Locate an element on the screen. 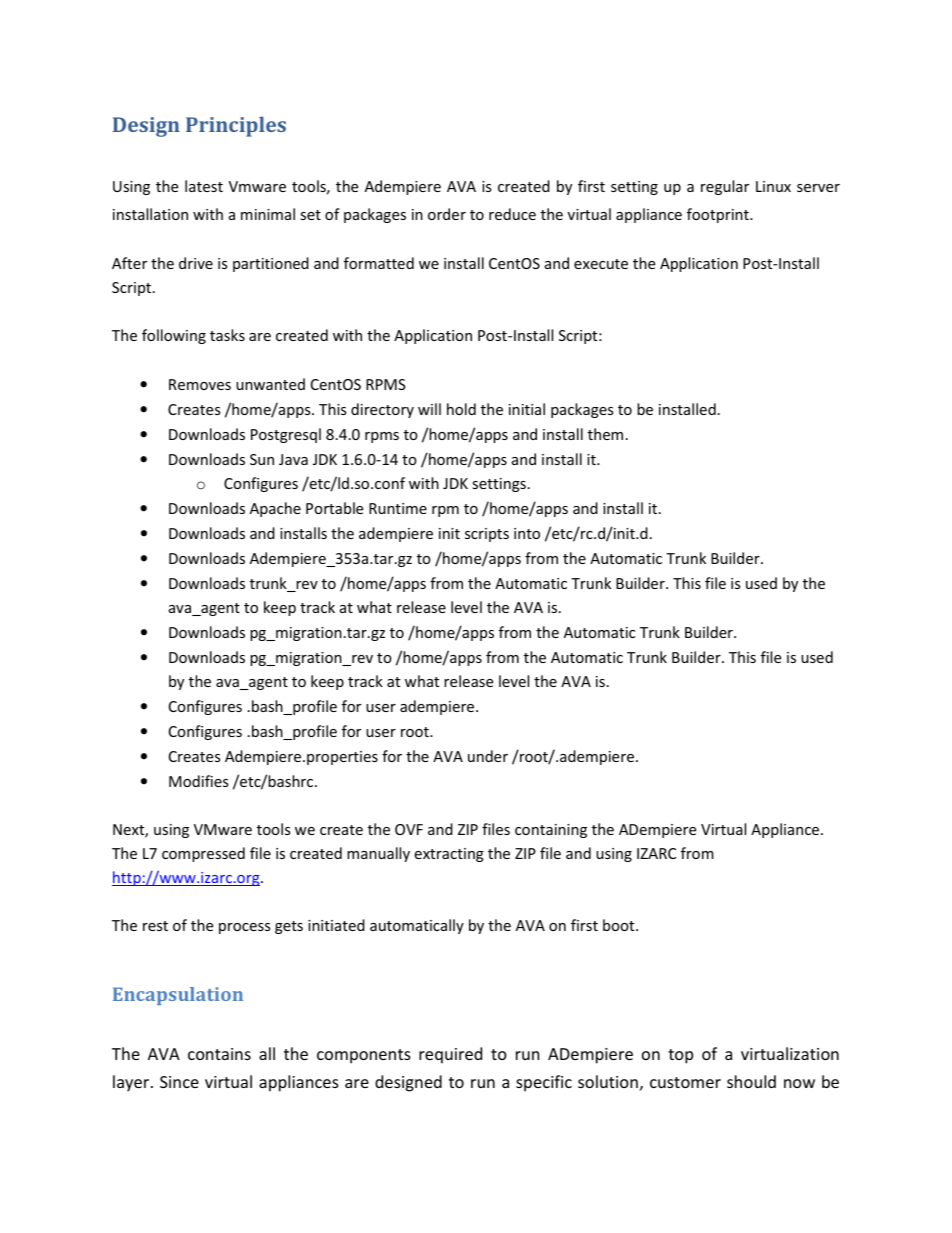 The image size is (952, 1233). order is located at coordinates (447, 214).
